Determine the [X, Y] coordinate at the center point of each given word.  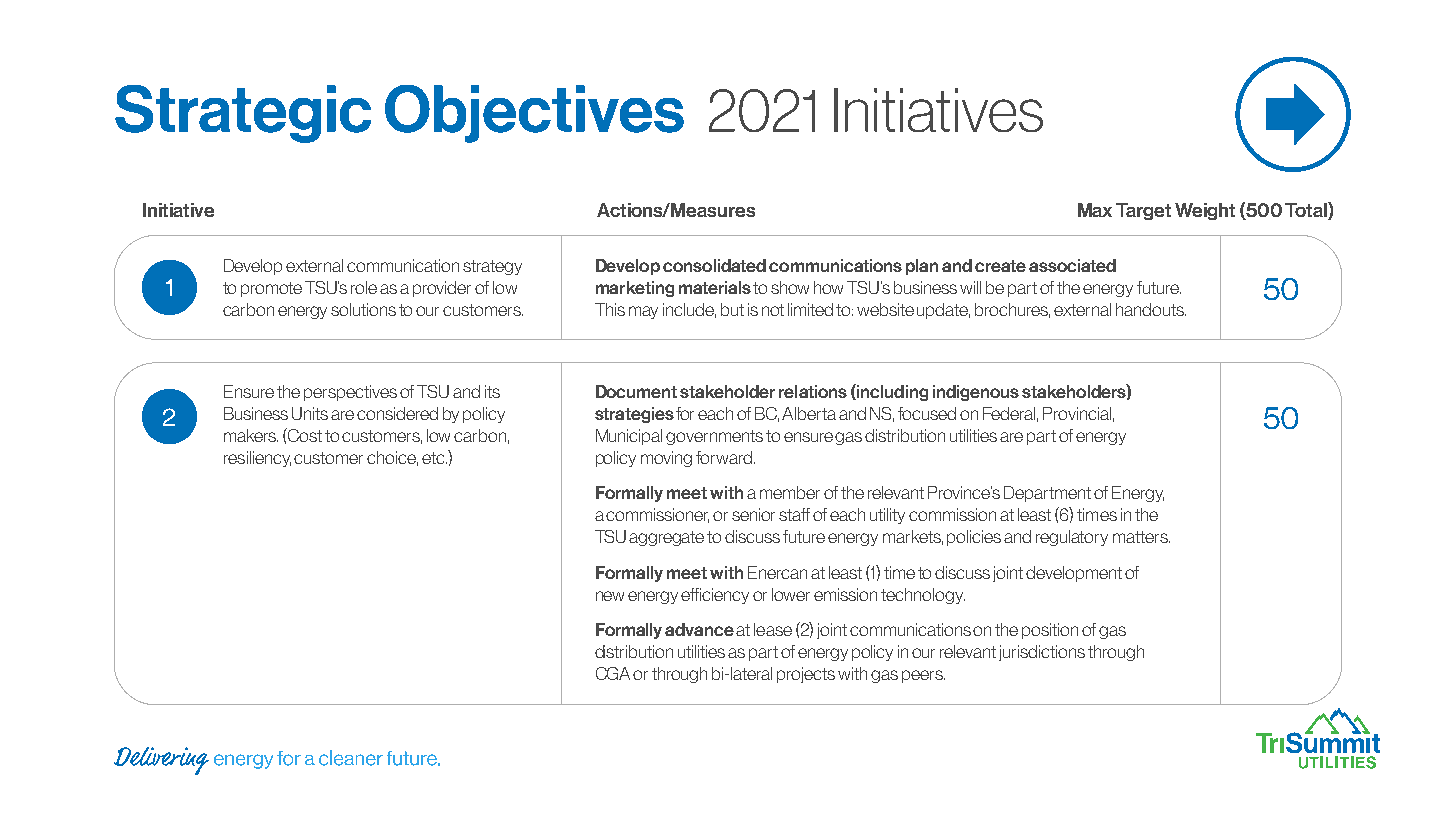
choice [392, 458]
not [773, 310]
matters [1141, 537]
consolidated [714, 265]
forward [724, 457]
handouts [1151, 309]
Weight [1205, 211]
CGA [615, 673]
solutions [363, 309]
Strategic [243, 114]
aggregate [666, 538]
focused [927, 413]
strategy [492, 267]
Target [1143, 211]
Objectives [534, 114]
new [610, 596]
